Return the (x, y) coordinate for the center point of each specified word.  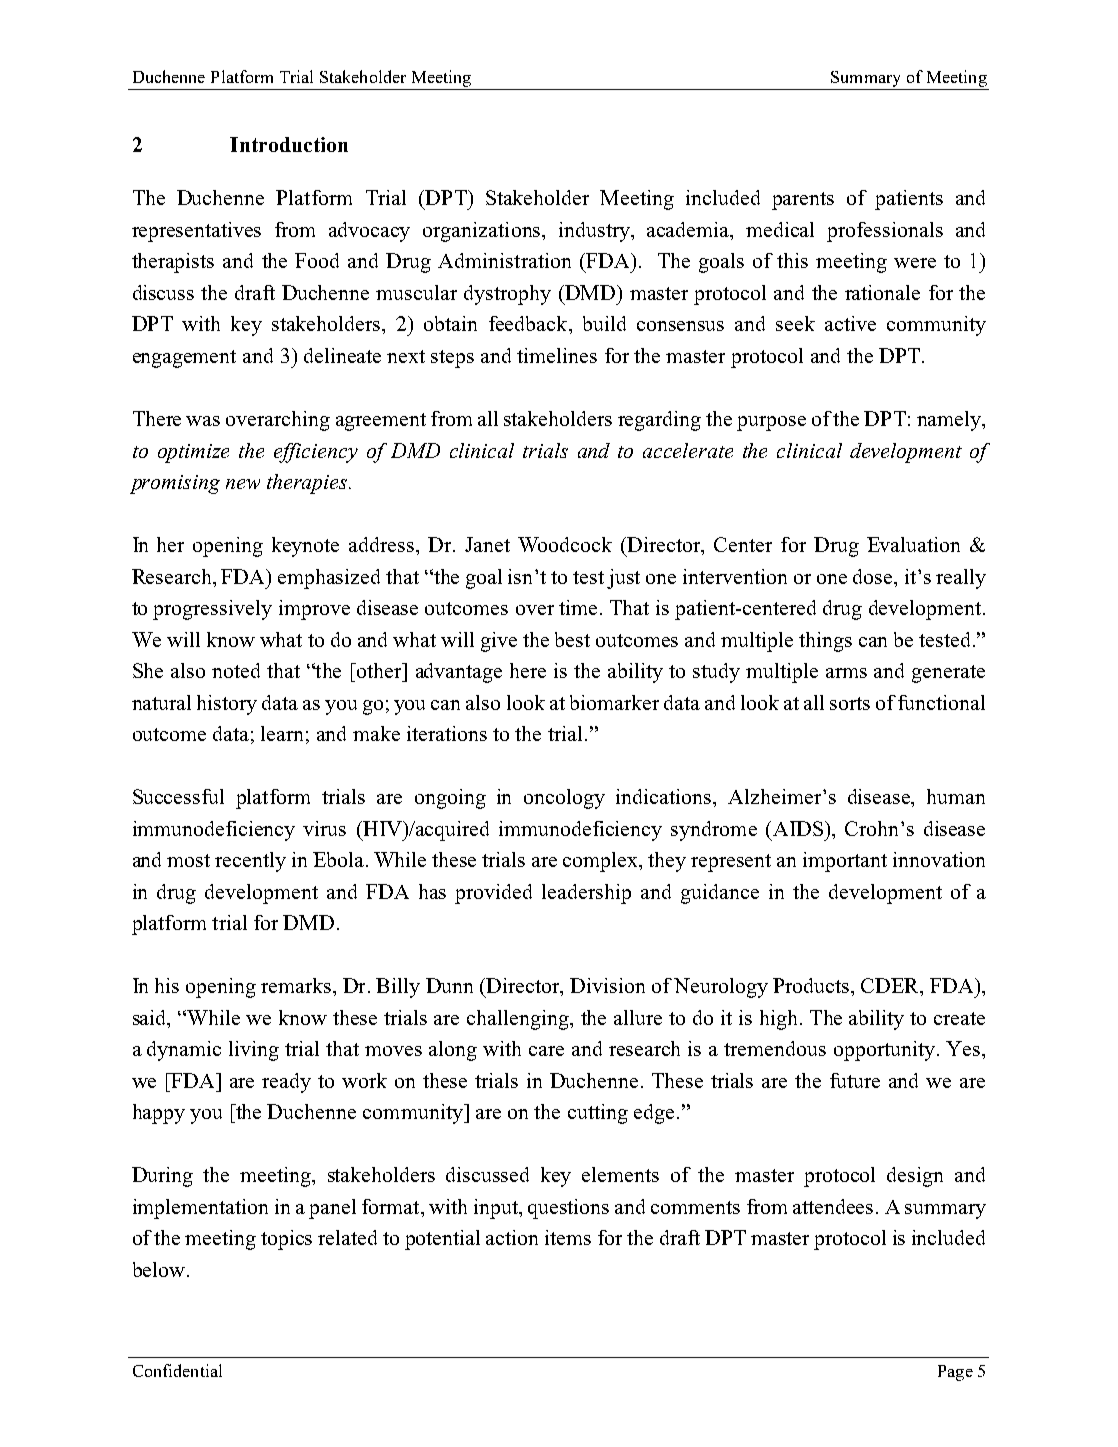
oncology (564, 799)
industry (595, 232)
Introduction (289, 144)
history (227, 705)
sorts (850, 703)
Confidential (177, 1370)
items (568, 1237)
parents (803, 201)
